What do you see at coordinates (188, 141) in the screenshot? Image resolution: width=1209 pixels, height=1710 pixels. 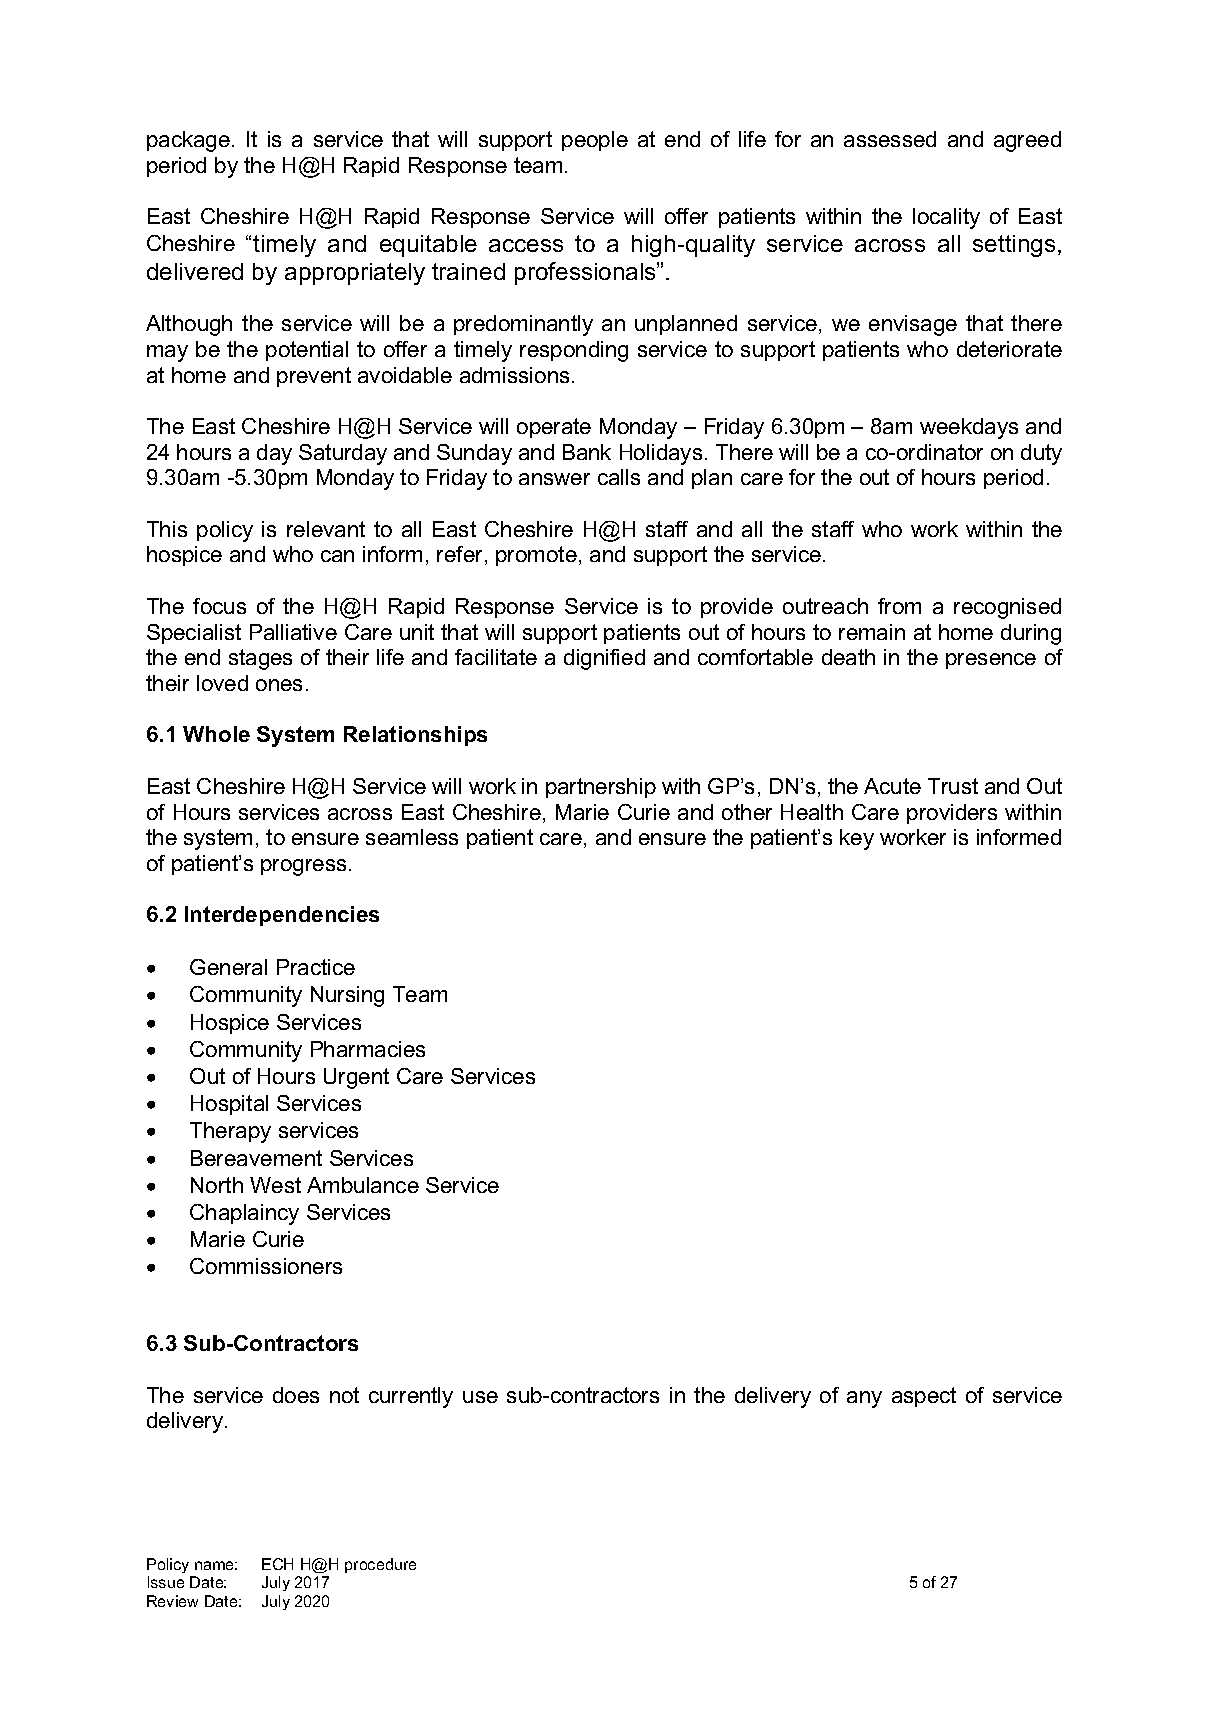 I see `package` at bounding box center [188, 141].
